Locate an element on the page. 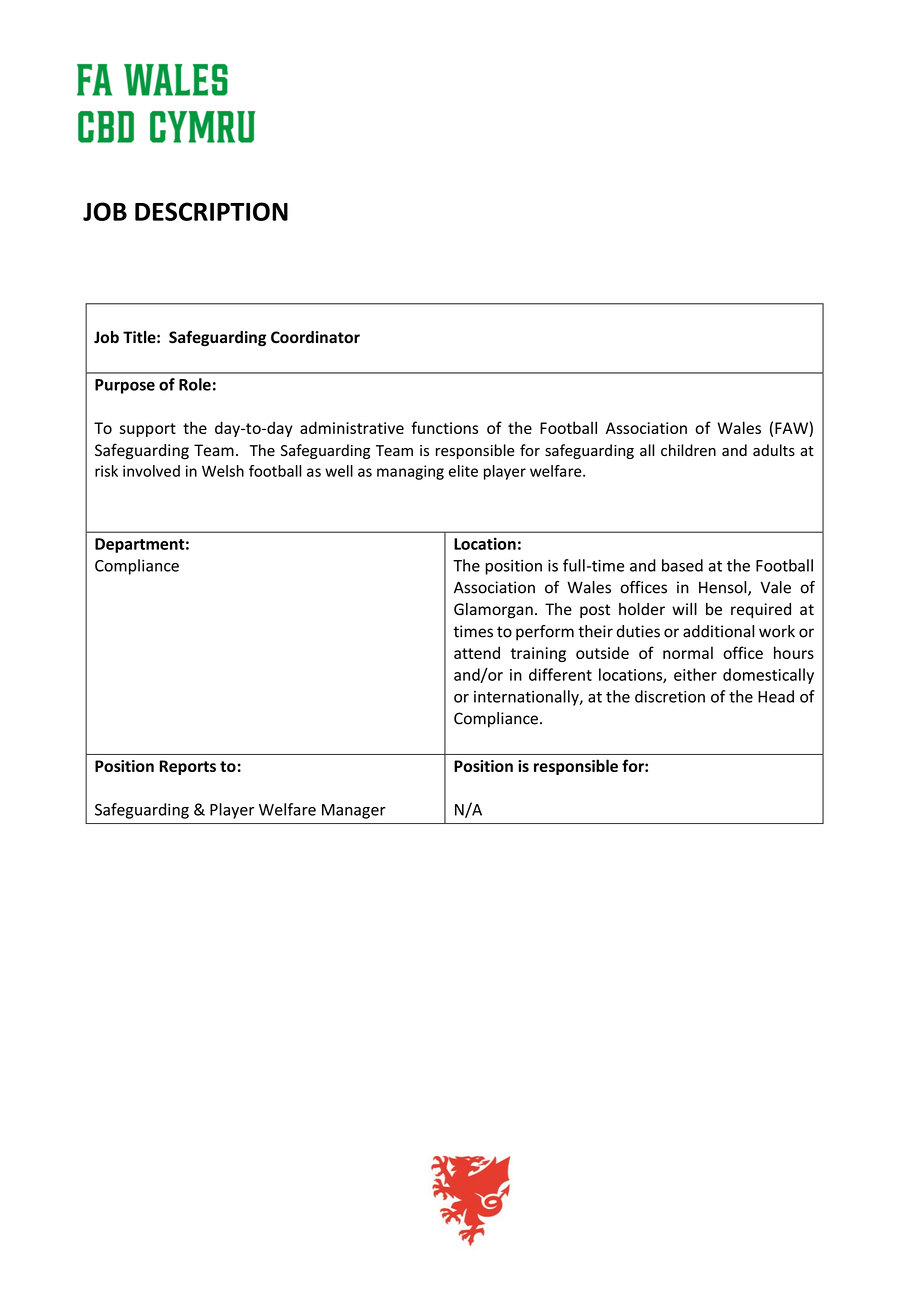  Reports is located at coordinates (187, 767).
